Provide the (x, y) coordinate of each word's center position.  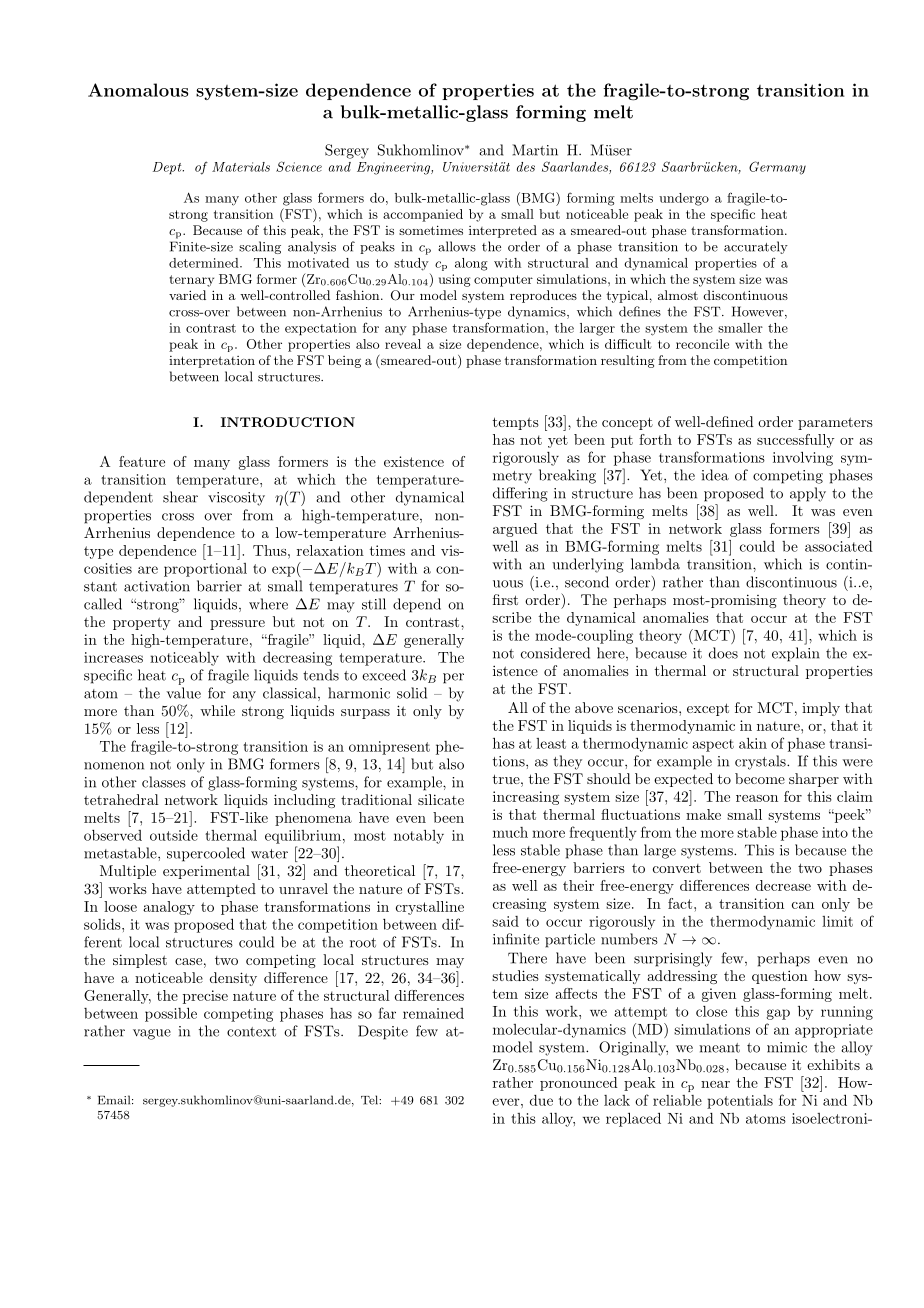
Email (115, 1100)
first (505, 599)
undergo (684, 199)
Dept (168, 168)
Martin (535, 150)
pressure (237, 625)
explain (796, 654)
